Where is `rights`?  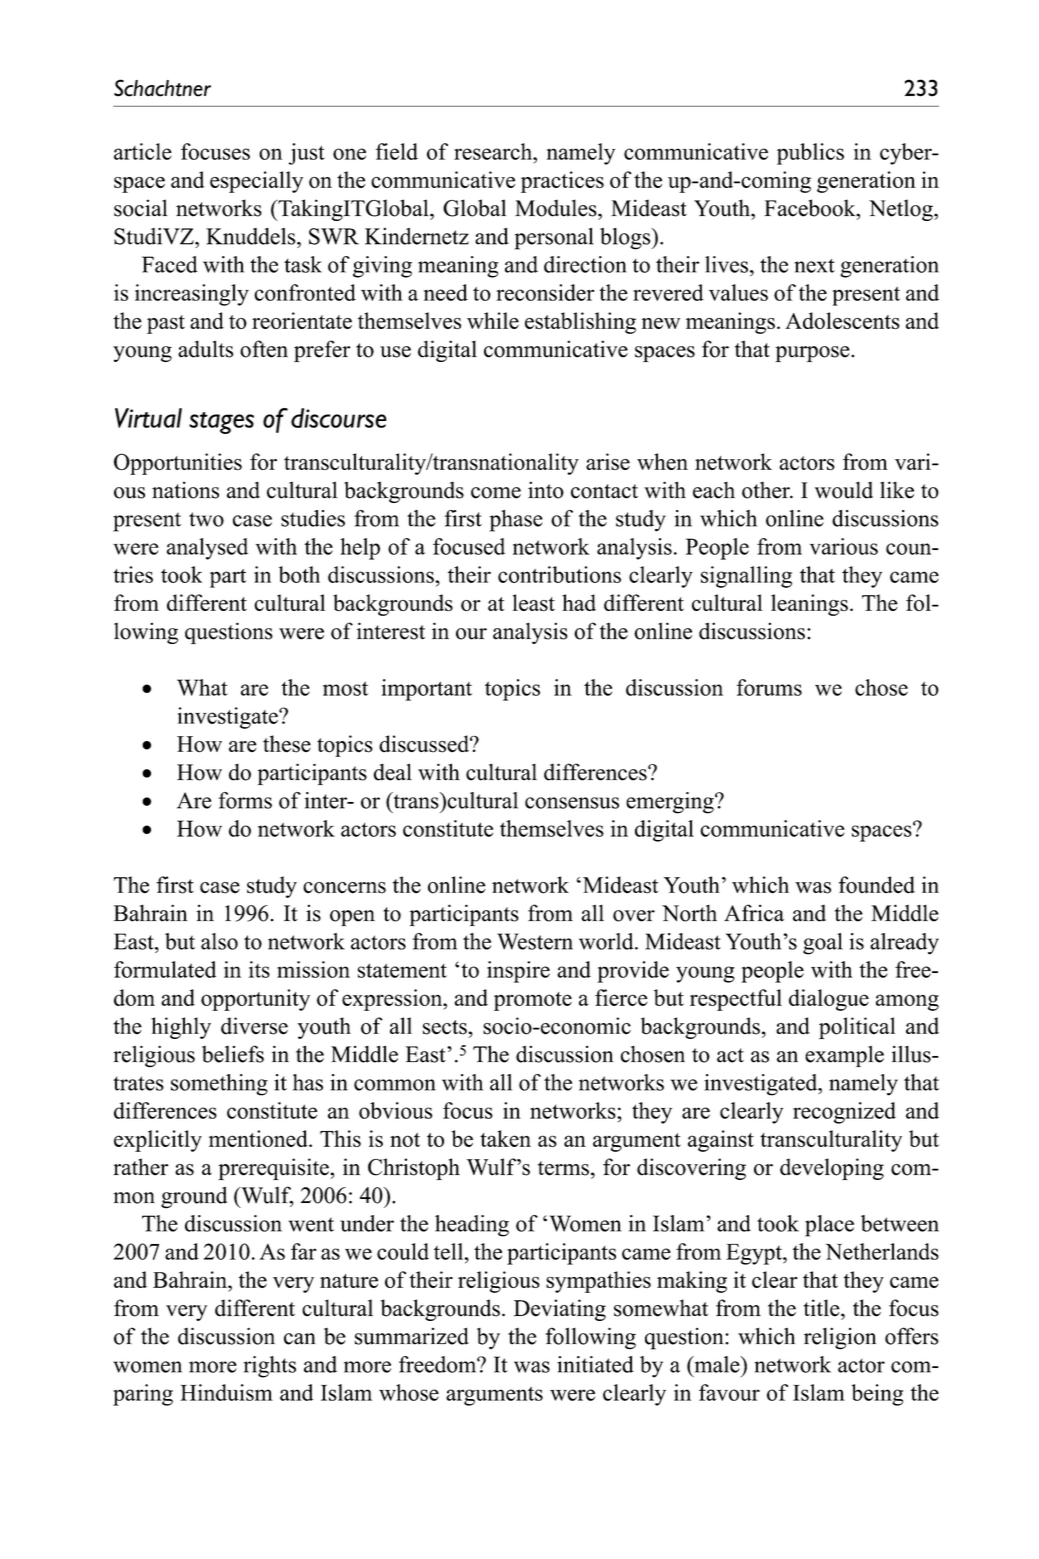 rights is located at coordinates (270, 1367).
